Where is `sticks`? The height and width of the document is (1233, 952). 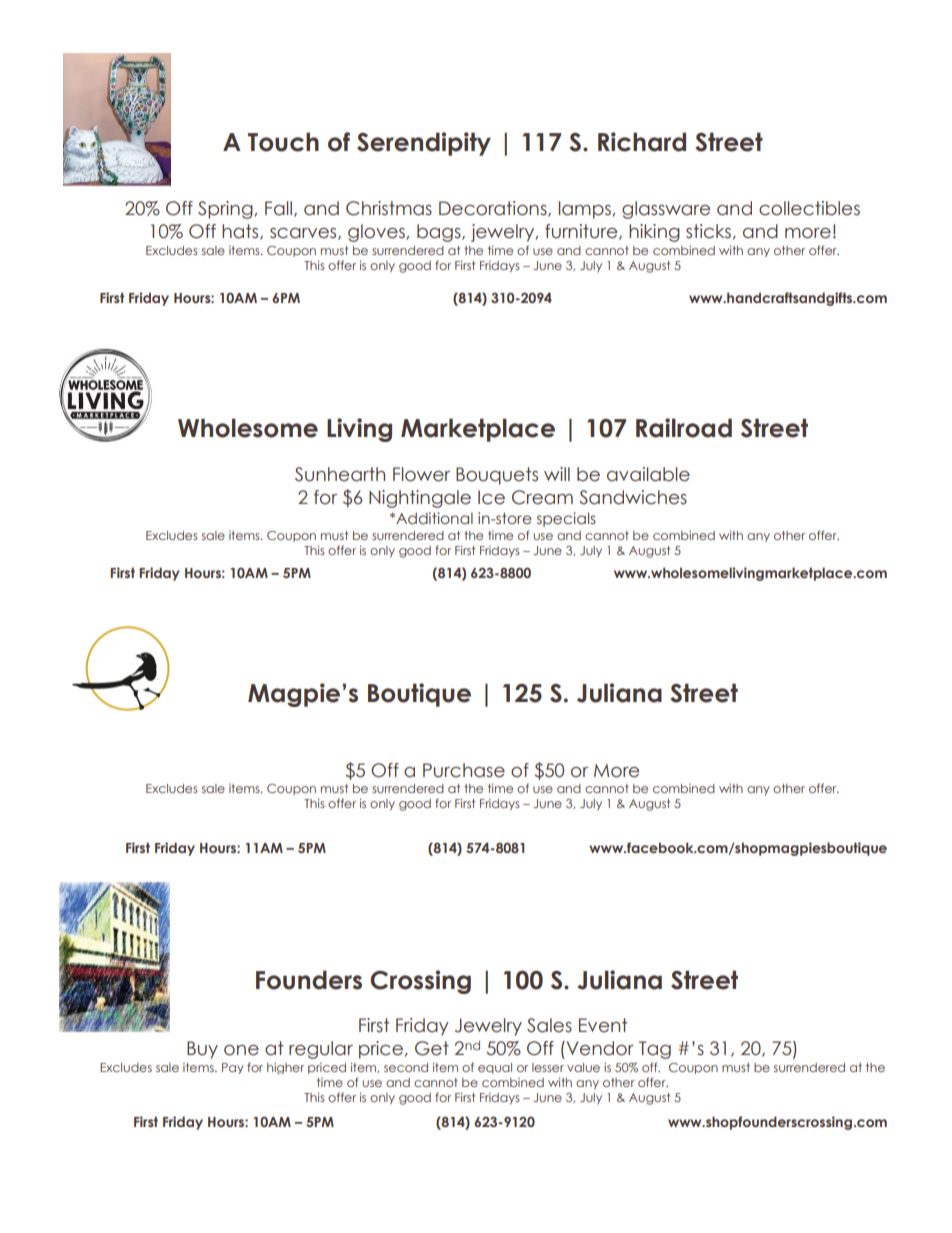 sticks is located at coordinates (708, 231).
